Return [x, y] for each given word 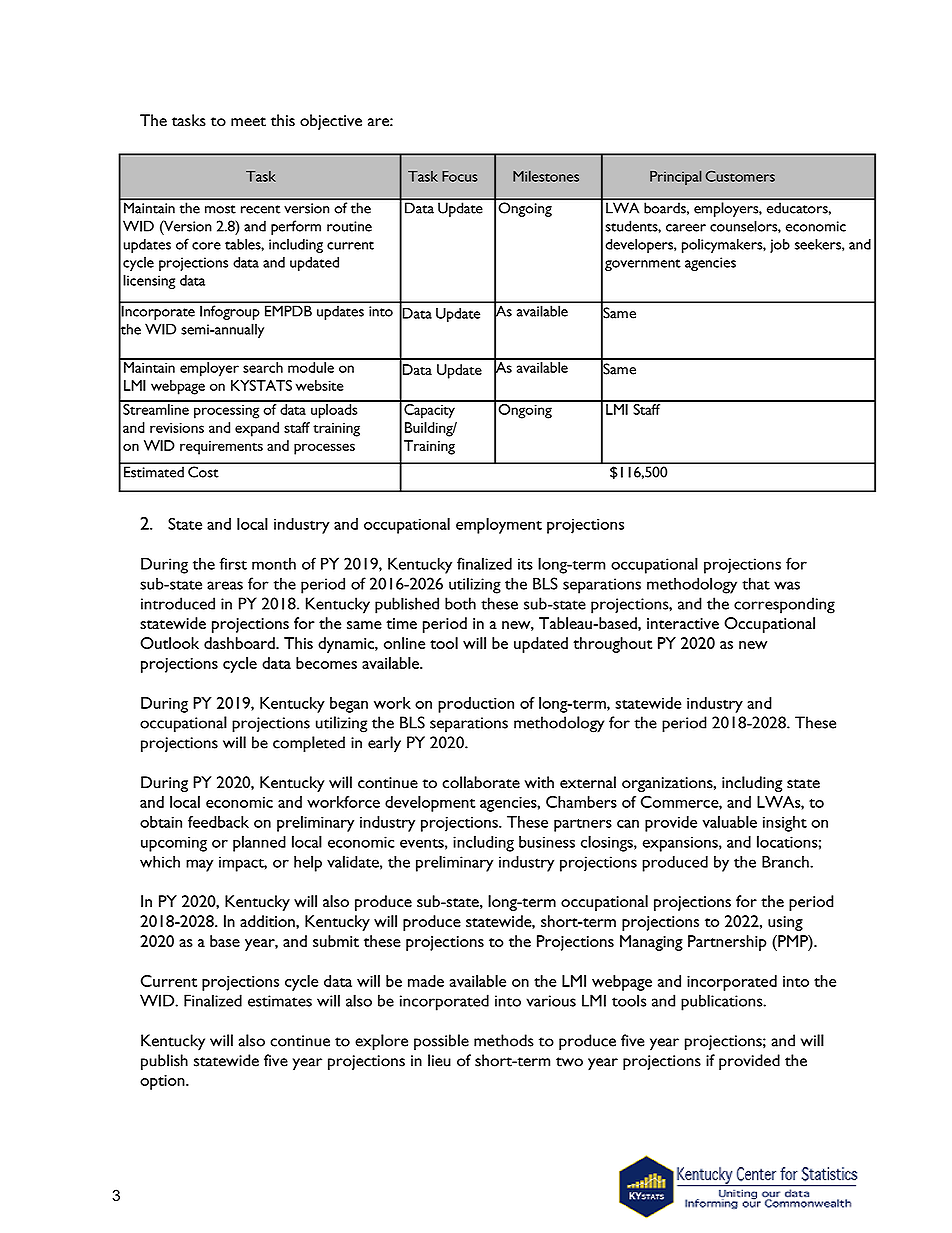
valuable [729, 822]
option [163, 1082]
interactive [683, 623]
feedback [218, 822]
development [430, 804]
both [460, 603]
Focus [460, 176]
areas [225, 585]
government [643, 265]
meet [248, 122]
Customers [740, 176]
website [320, 385]
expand [257, 429]
